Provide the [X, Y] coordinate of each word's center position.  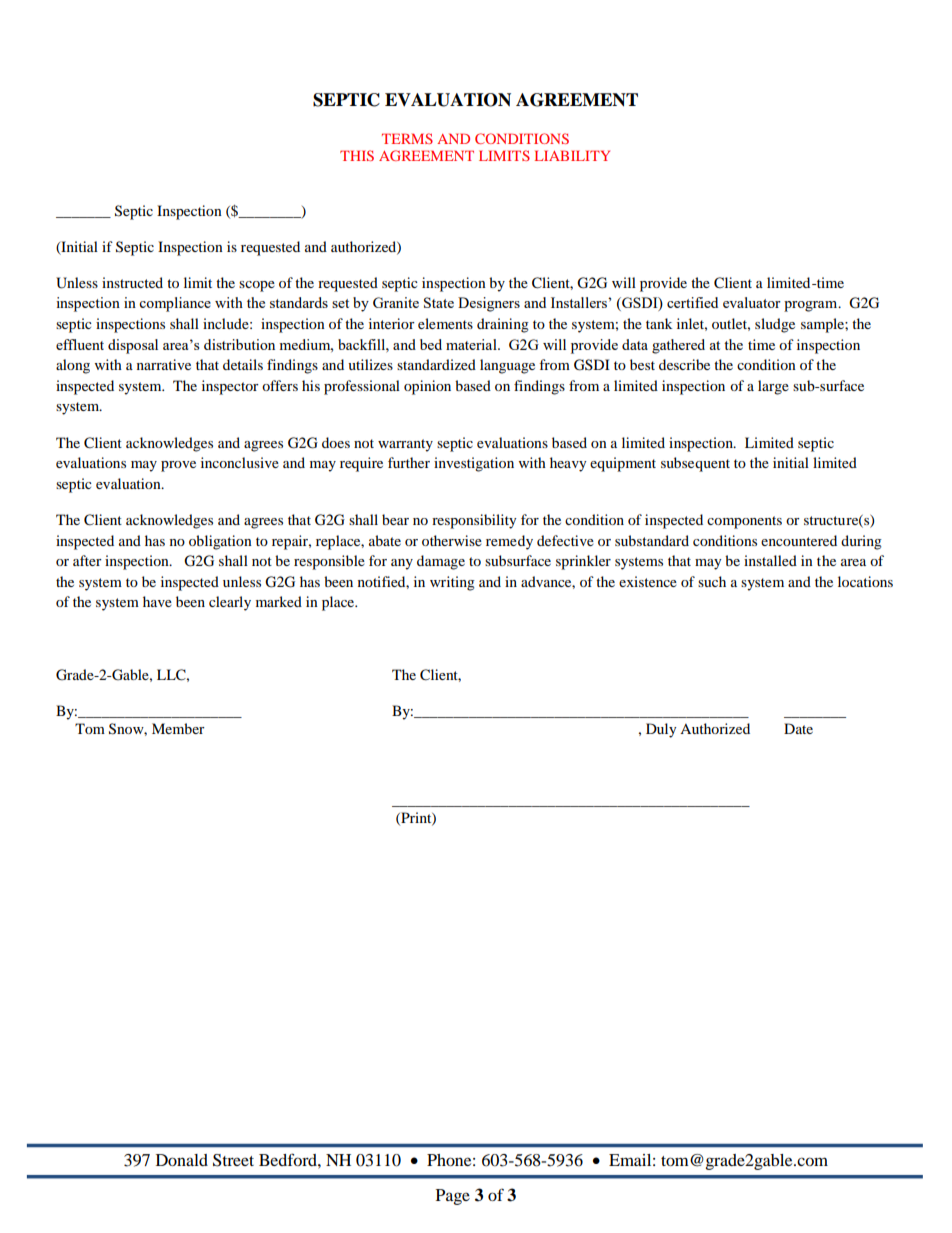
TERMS [407, 138]
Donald [182, 1160]
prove [178, 466]
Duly [661, 730]
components [744, 522]
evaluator [752, 302]
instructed [132, 282]
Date [798, 728]
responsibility [474, 521]
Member [178, 728]
